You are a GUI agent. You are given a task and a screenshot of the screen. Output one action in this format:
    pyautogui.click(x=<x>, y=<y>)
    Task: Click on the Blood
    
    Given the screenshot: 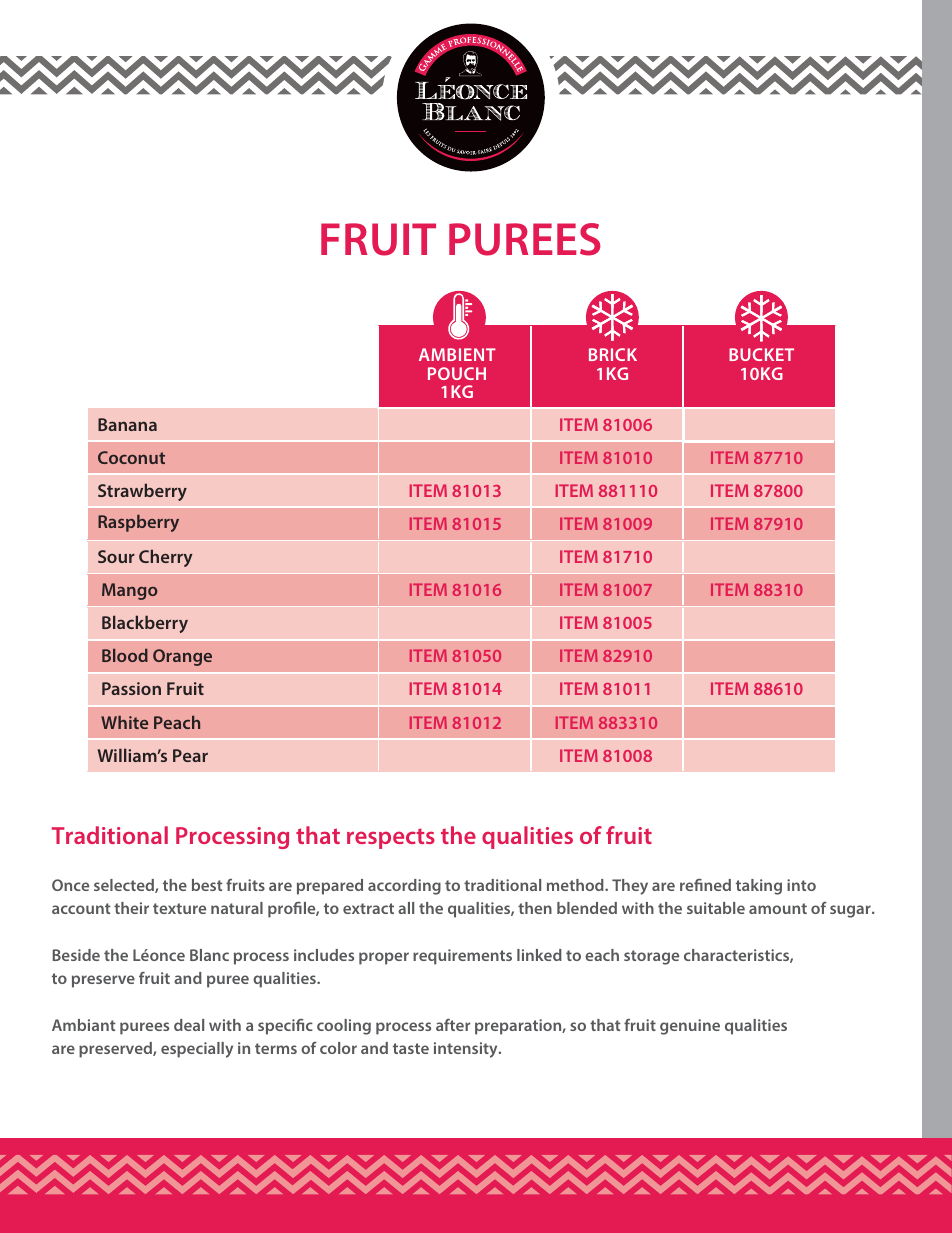 What is the action you would take?
    pyautogui.click(x=125, y=655)
